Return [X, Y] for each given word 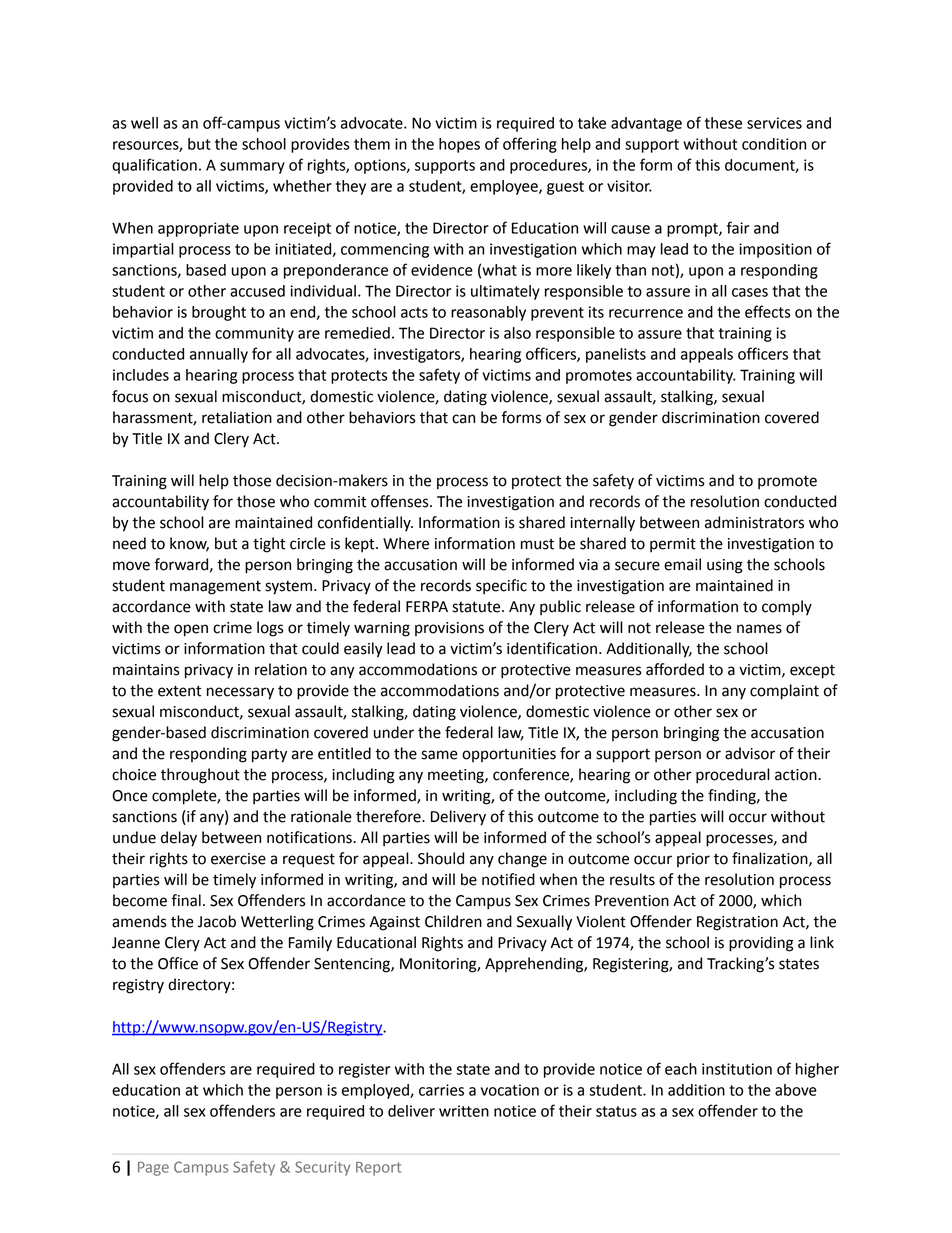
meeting [457, 776]
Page [153, 1169]
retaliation [237, 417]
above [796, 1090]
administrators [754, 522]
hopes [459, 145]
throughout [200, 776]
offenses [401, 501]
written [464, 1111]
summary [252, 168]
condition [774, 144]
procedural [733, 776]
